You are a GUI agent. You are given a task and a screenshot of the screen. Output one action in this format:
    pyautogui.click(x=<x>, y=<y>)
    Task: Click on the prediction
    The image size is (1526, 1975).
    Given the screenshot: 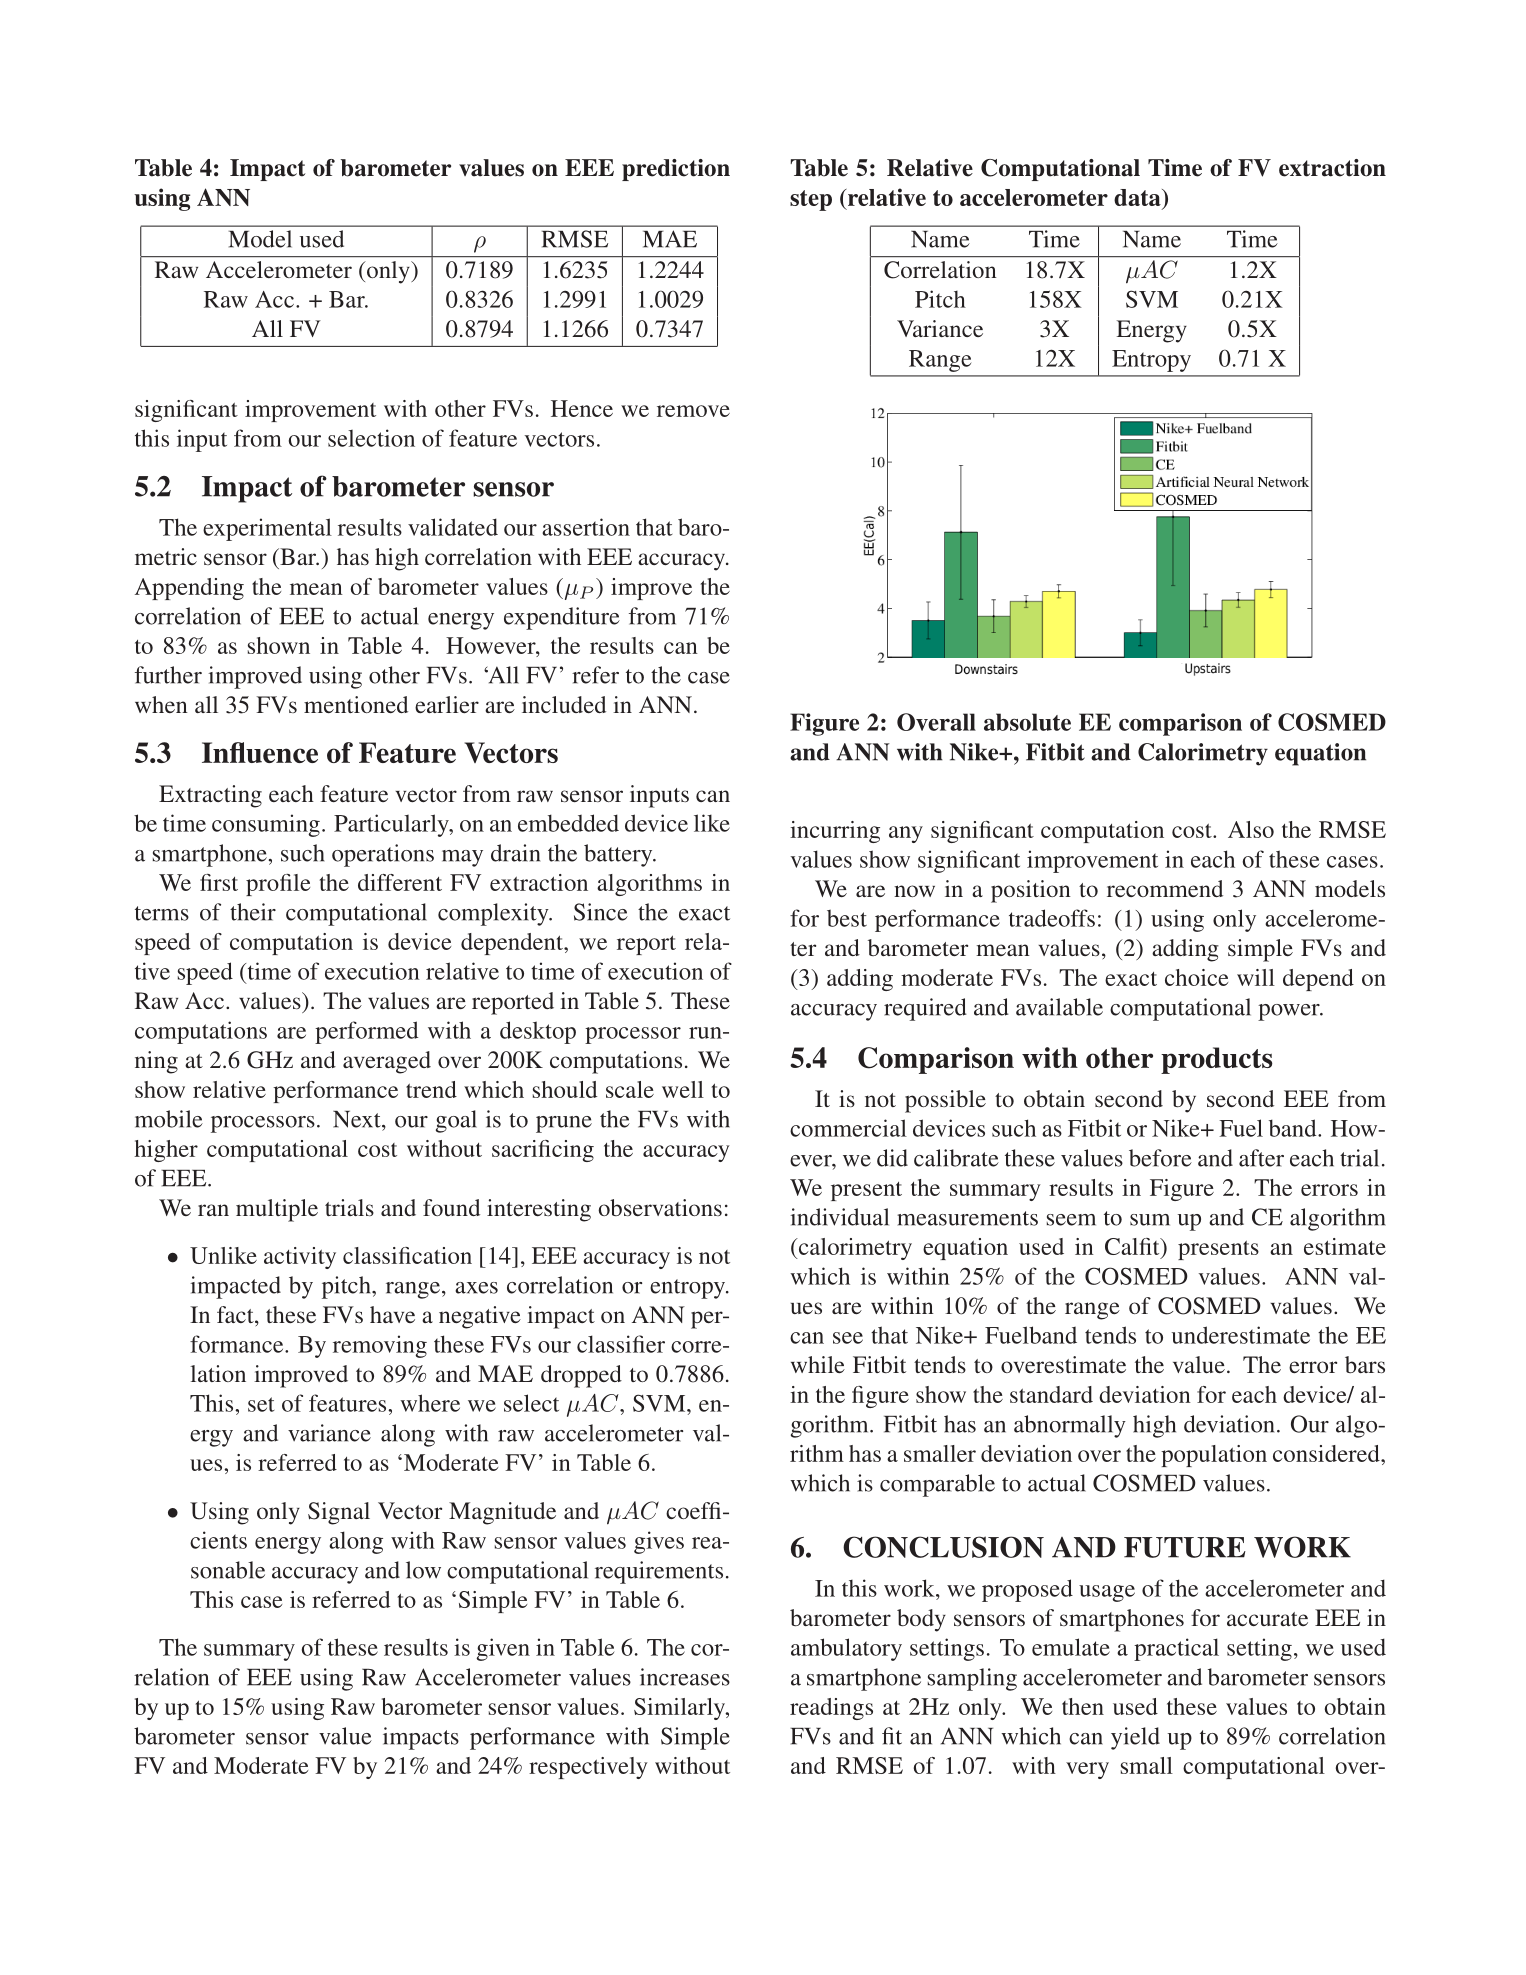 What is the action you would take?
    pyautogui.click(x=676, y=170)
